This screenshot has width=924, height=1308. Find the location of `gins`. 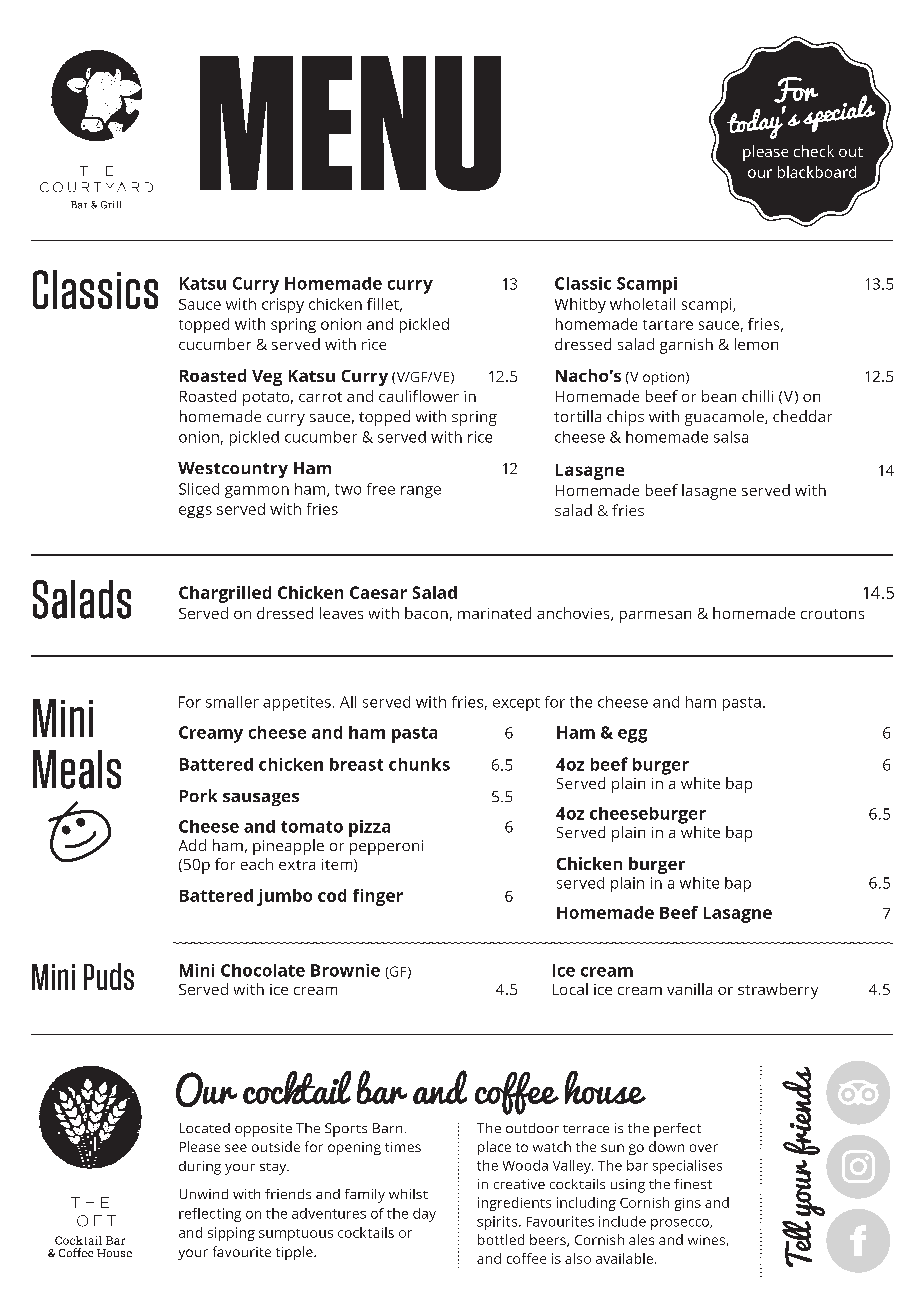

gins is located at coordinates (688, 1204).
